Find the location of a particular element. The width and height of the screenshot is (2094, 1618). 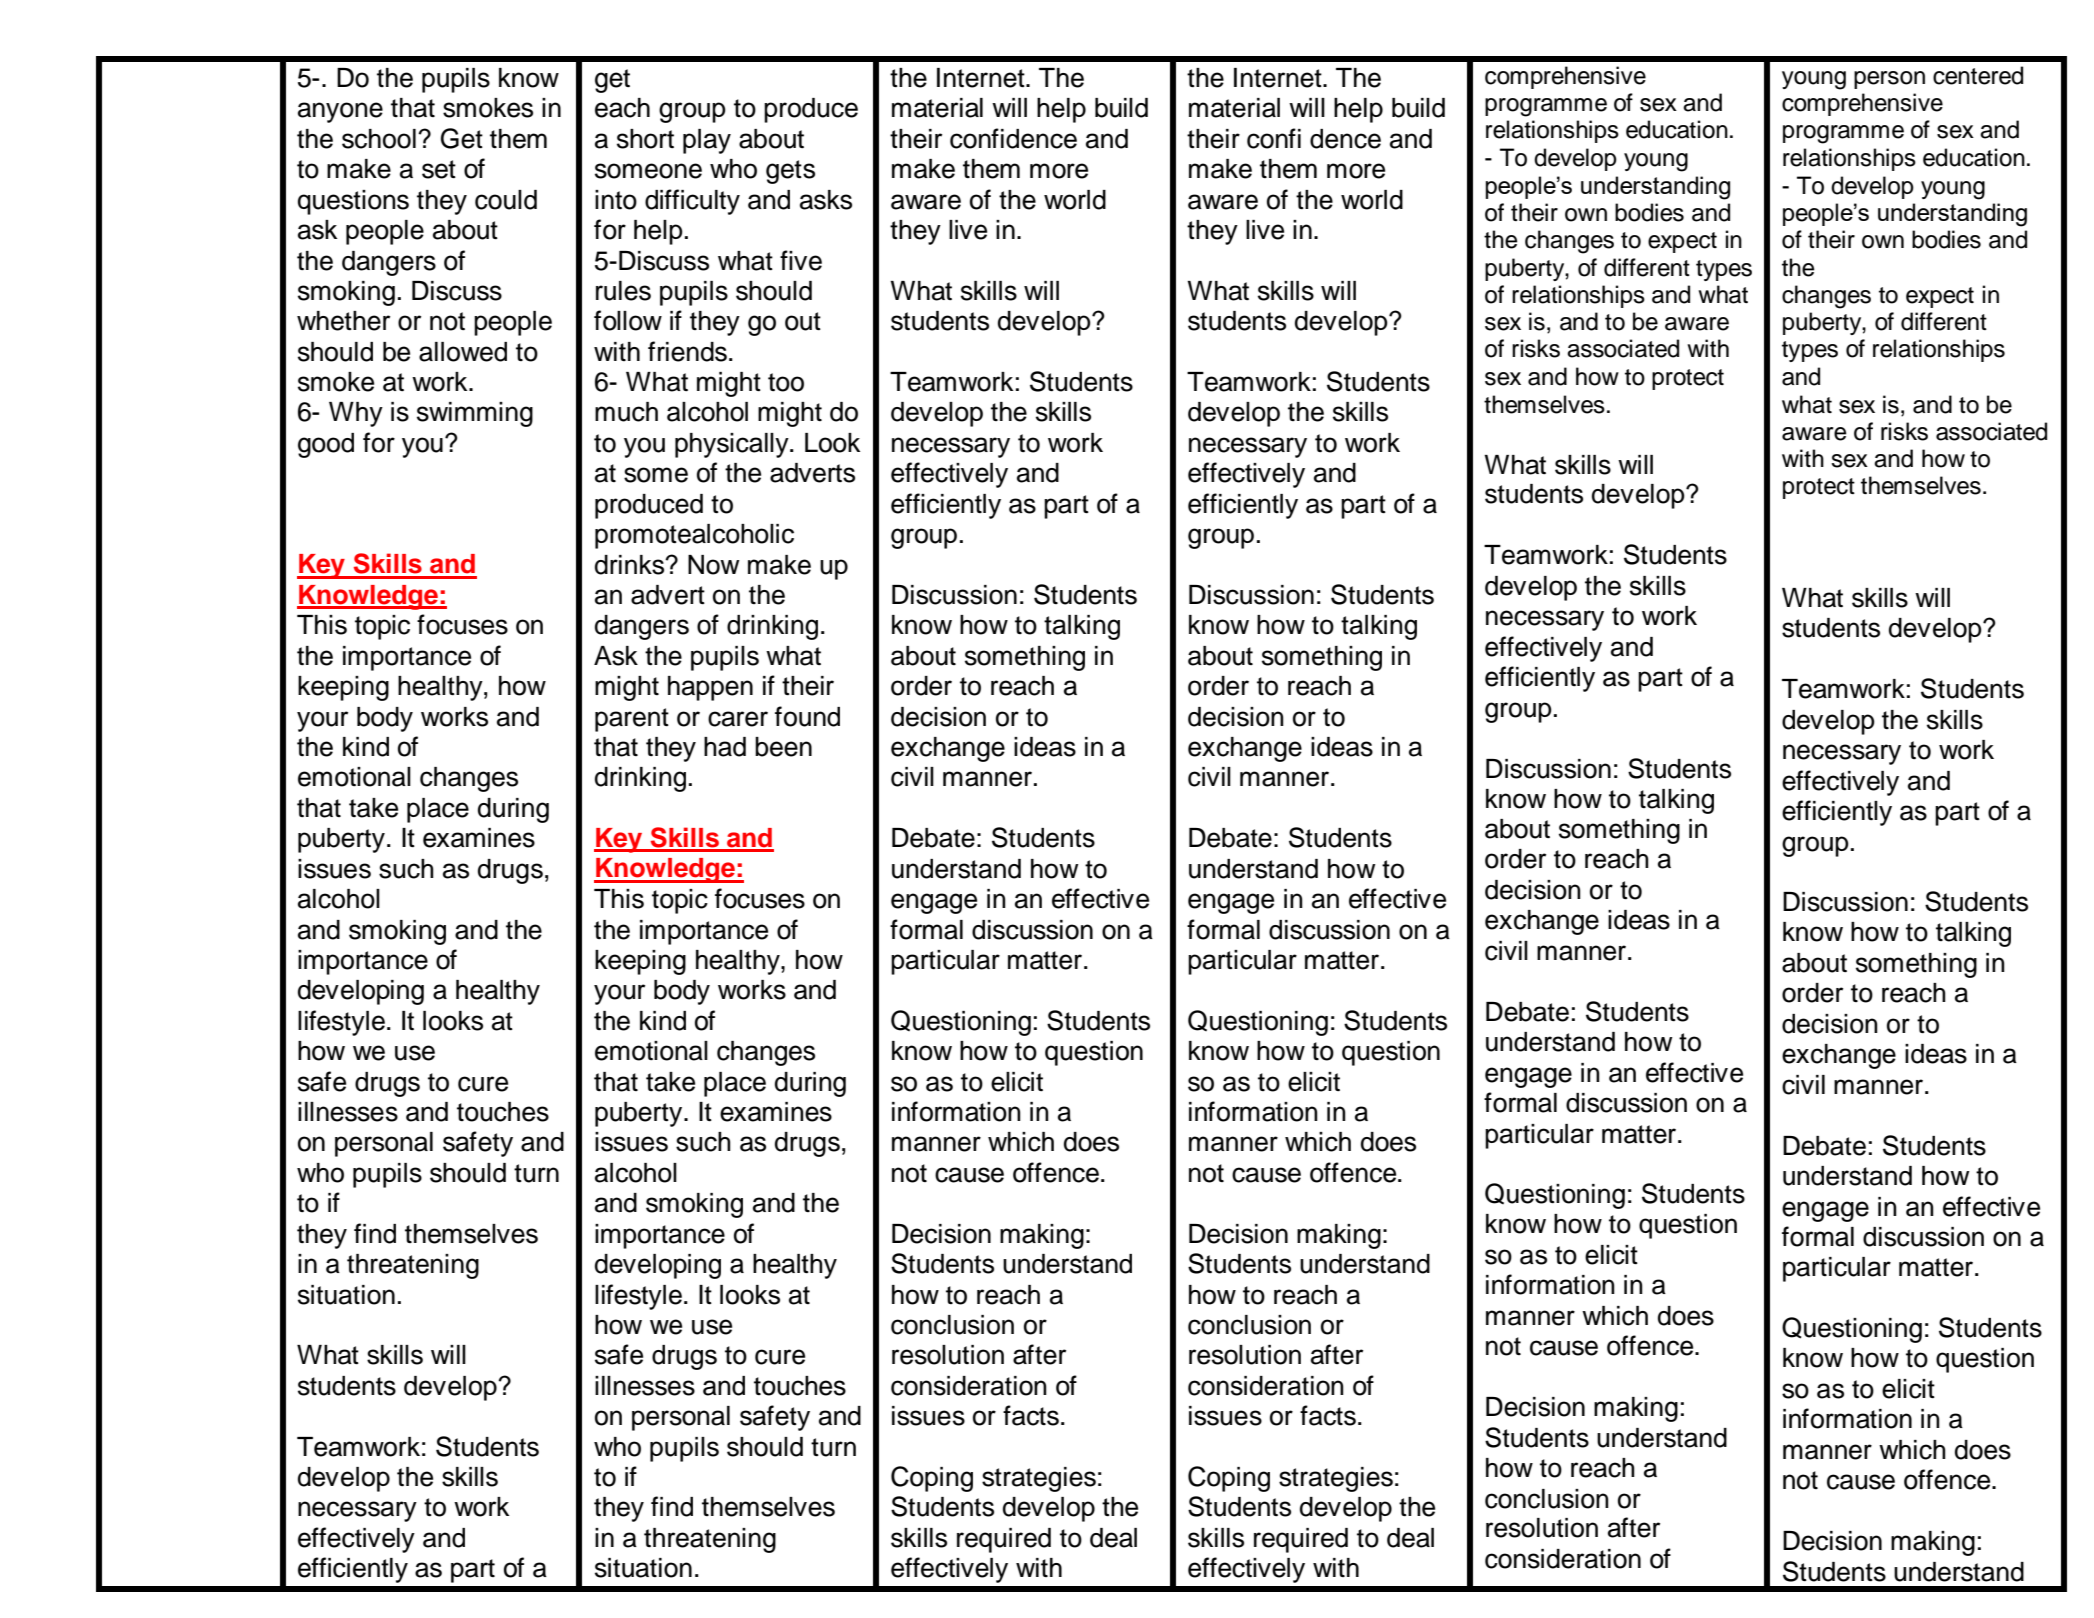

physically is located at coordinates (733, 445).
